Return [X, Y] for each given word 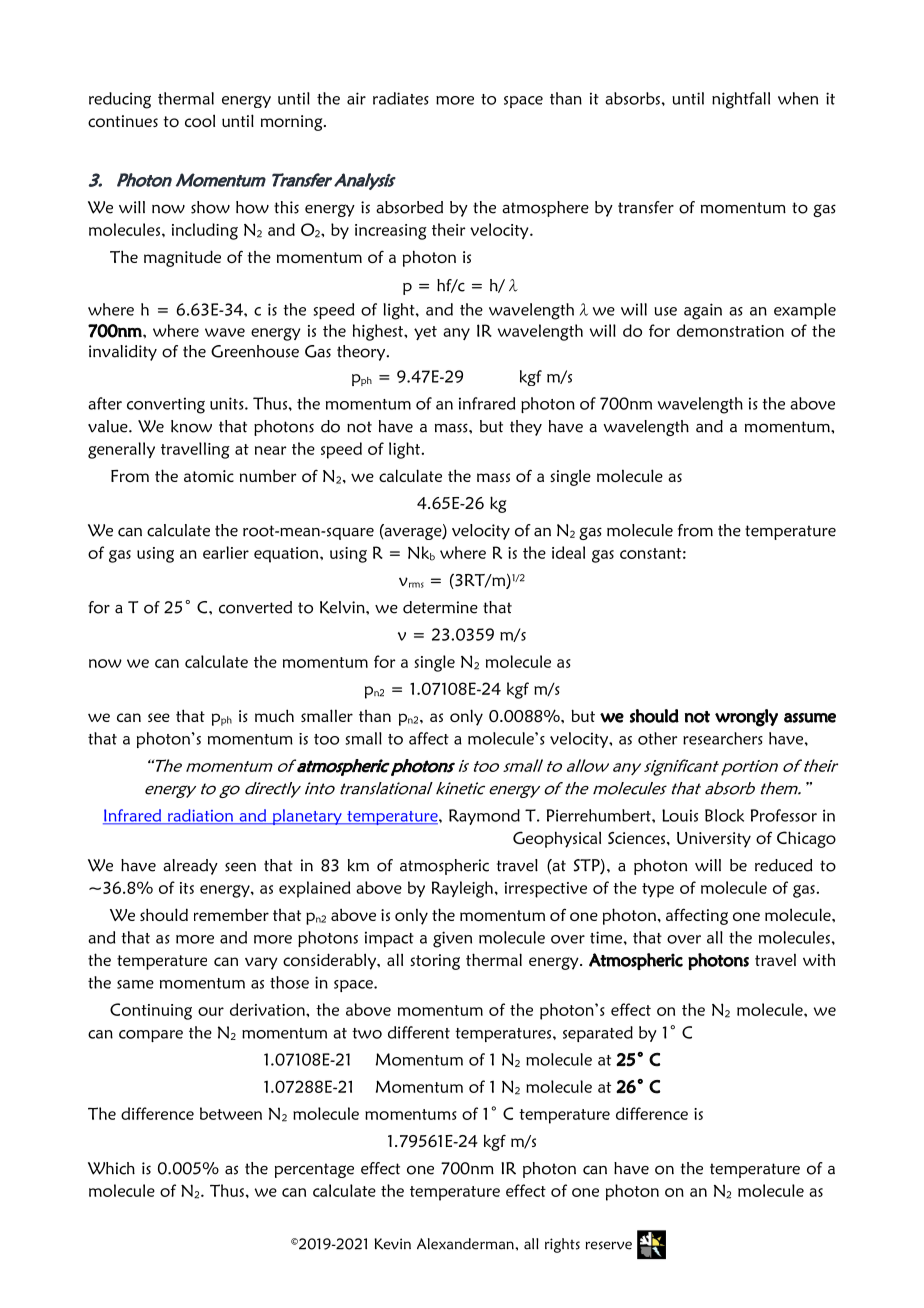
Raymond [484, 817]
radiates [401, 98]
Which [111, 1168]
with [819, 959]
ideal [568, 552]
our [211, 1011]
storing [435, 962]
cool [200, 120]
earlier [226, 552]
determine [440, 607]
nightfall [741, 100]
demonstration [730, 330]
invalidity [123, 353]
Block [724, 815]
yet [425, 333]
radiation [200, 816]
